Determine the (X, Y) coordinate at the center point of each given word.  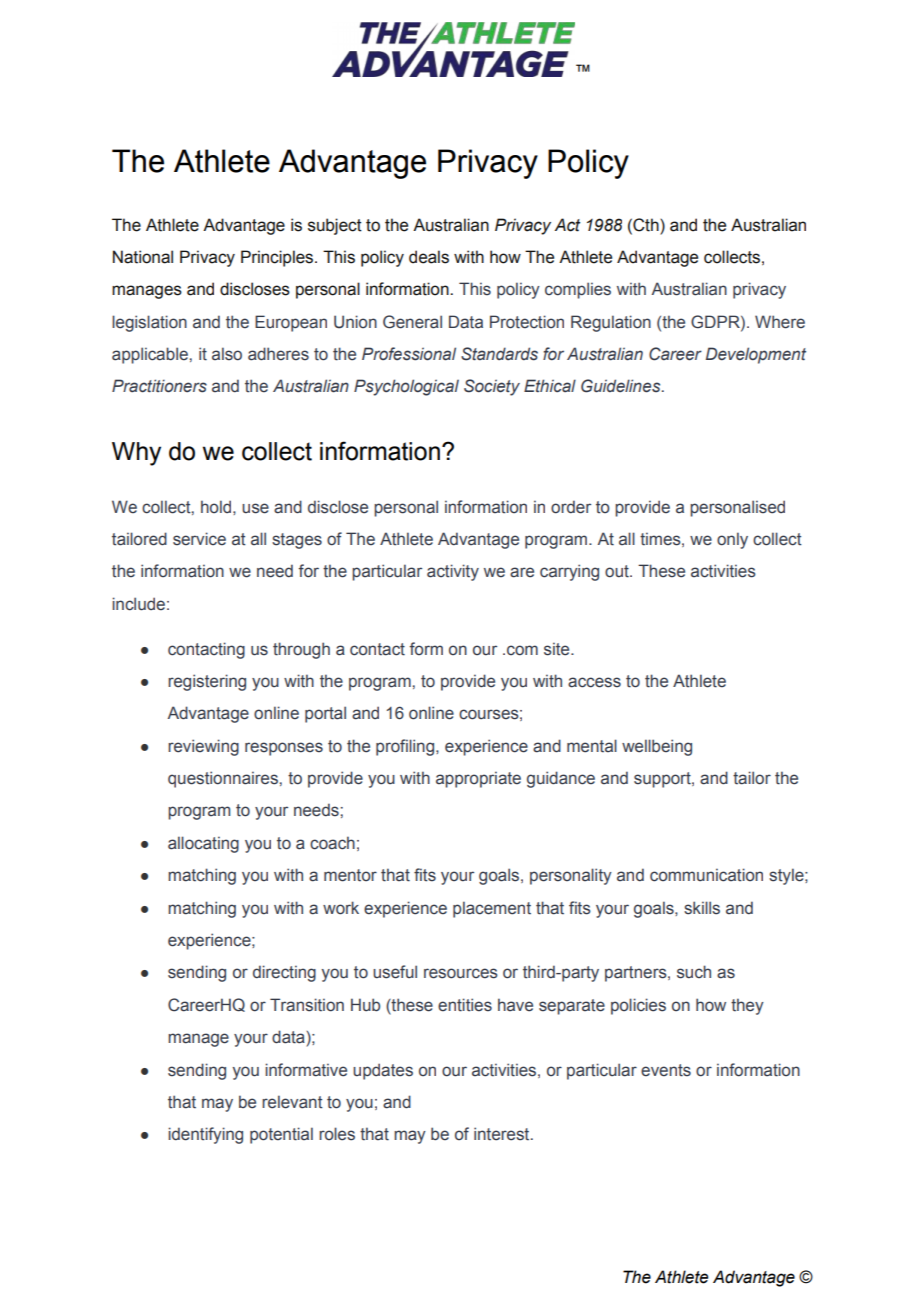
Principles (278, 258)
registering (207, 682)
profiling (406, 747)
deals (429, 257)
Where (780, 322)
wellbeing (657, 747)
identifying (205, 1135)
